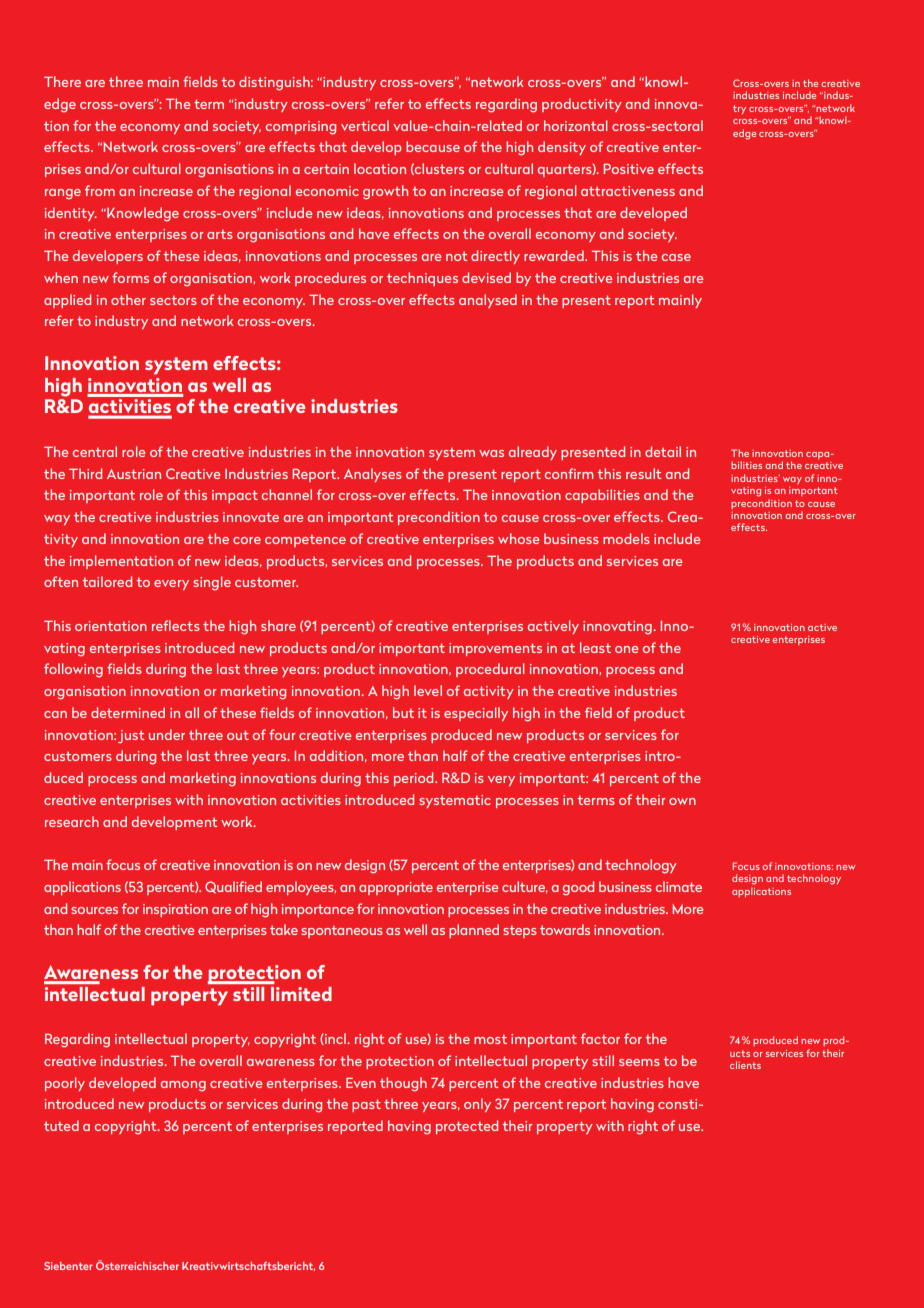  I want to click on vertical, so click(365, 125).
